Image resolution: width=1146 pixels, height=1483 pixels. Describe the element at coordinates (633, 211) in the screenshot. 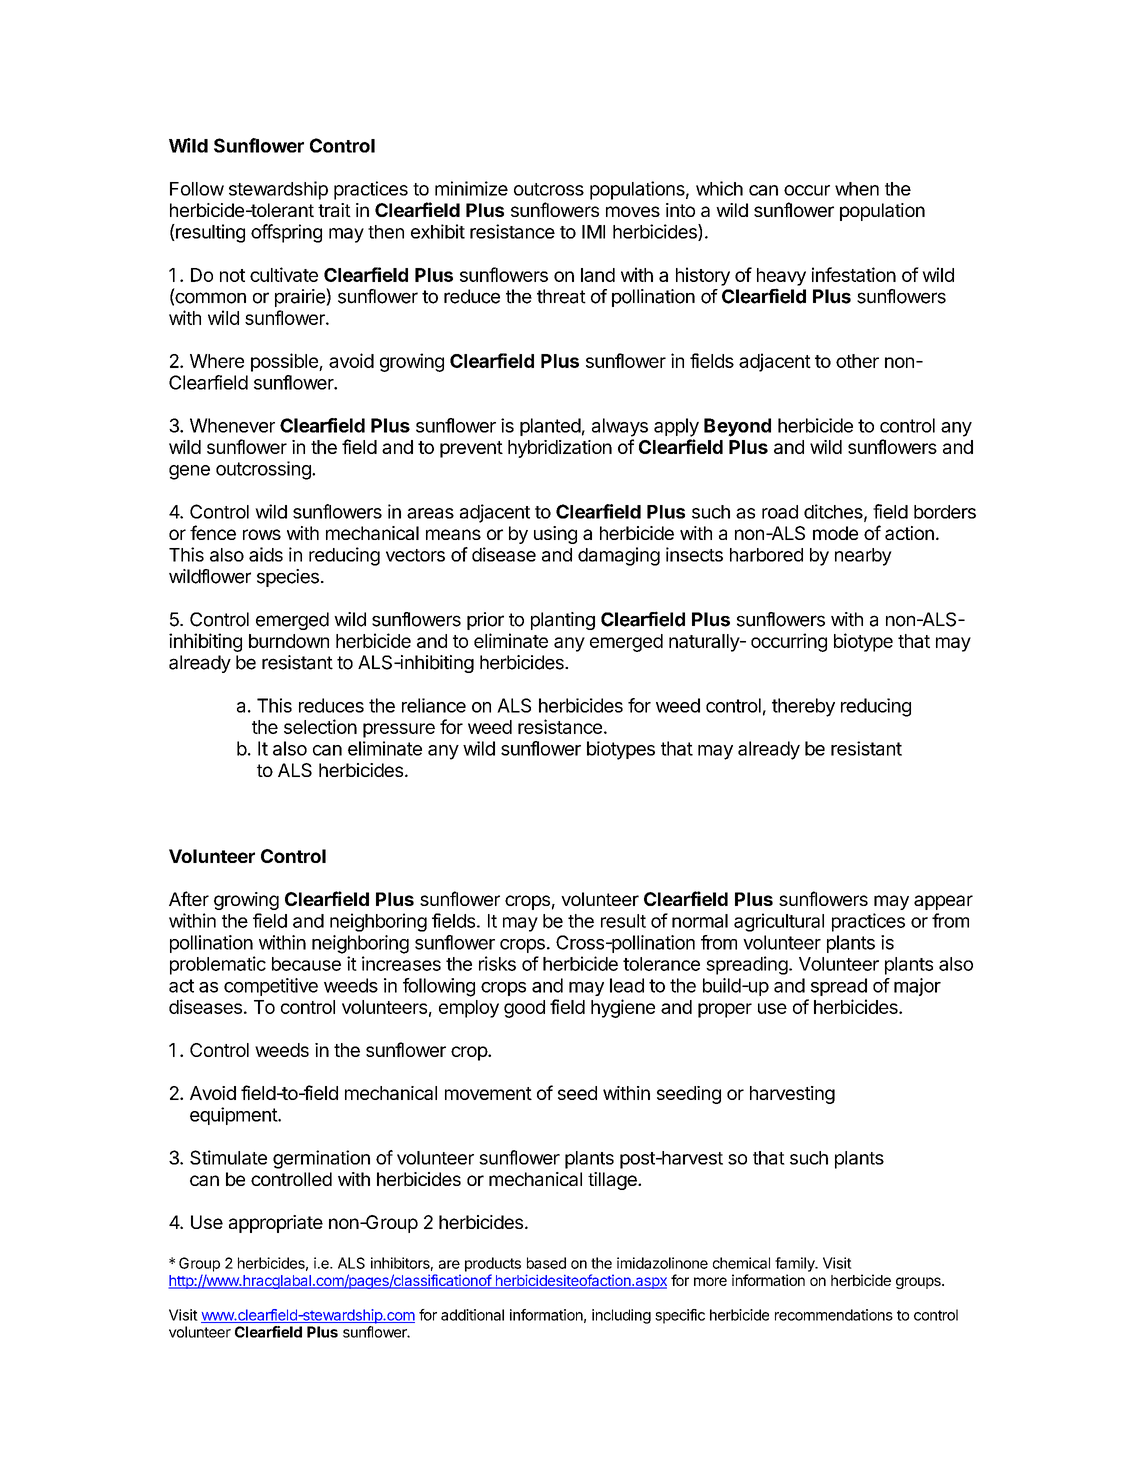

I see `moves` at that location.
